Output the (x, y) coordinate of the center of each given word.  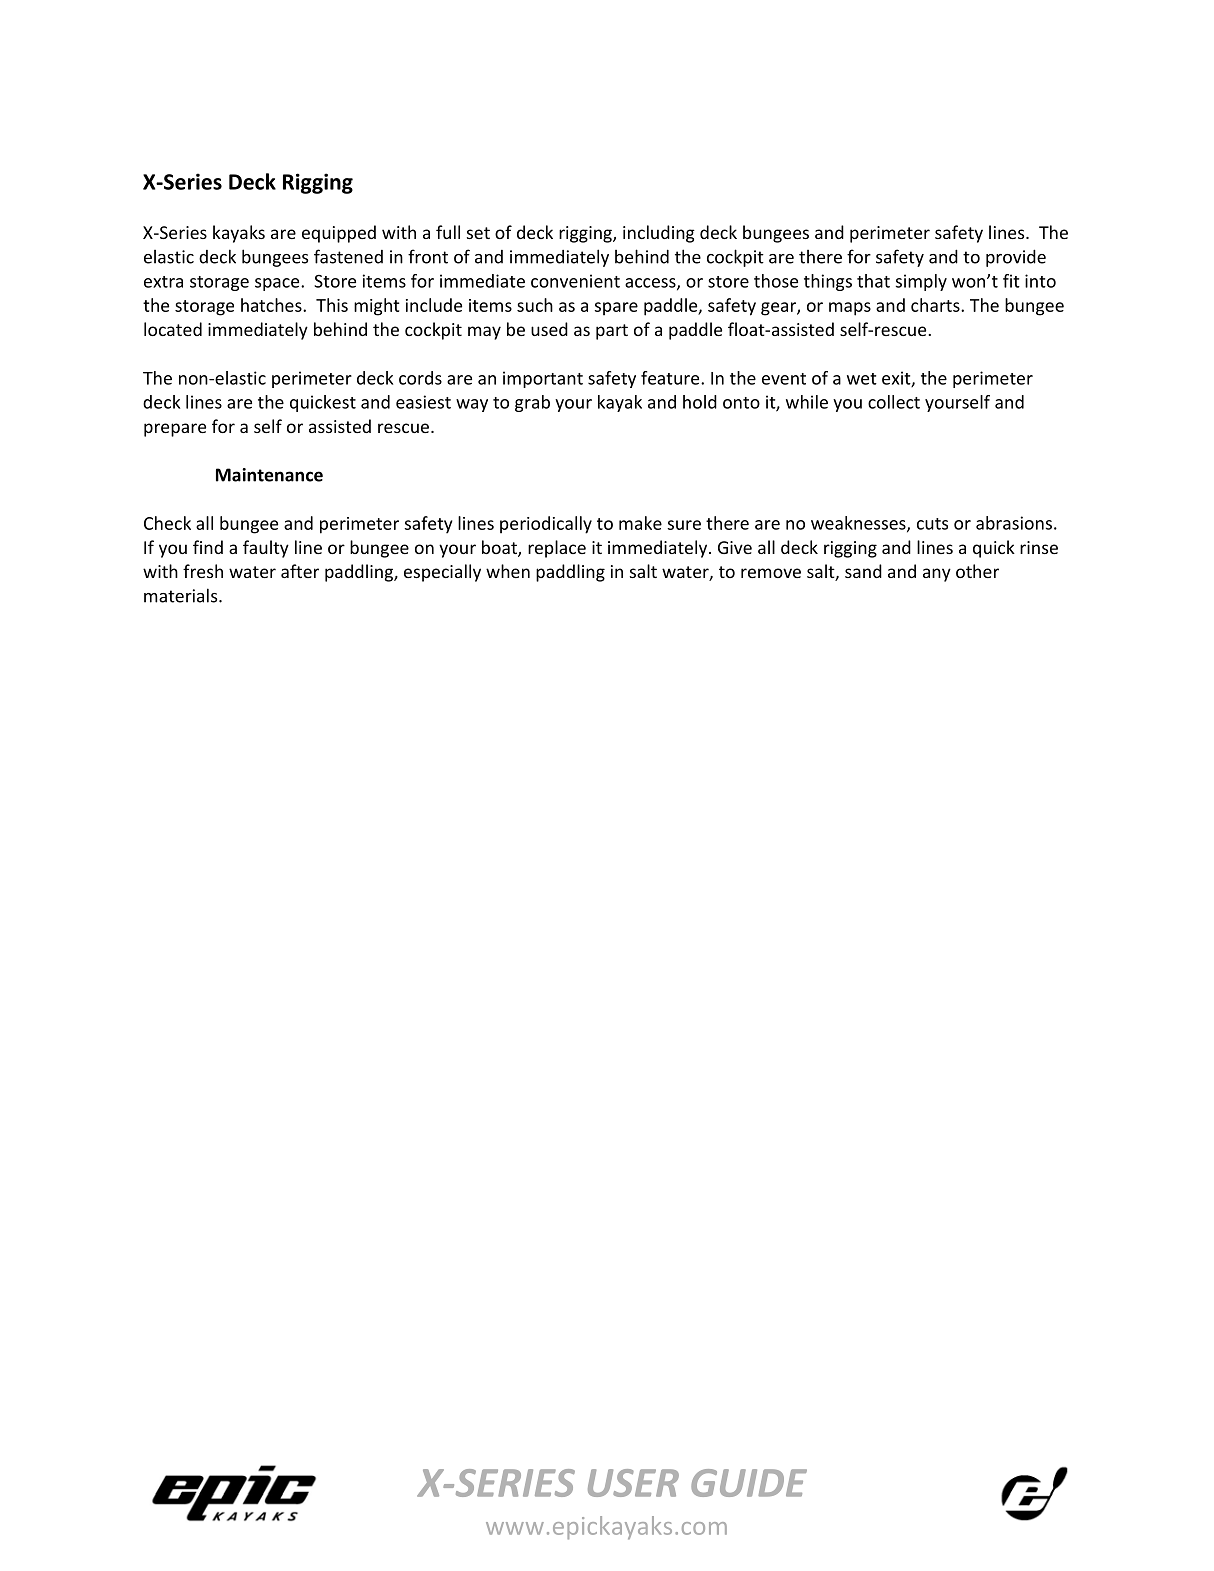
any (937, 575)
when (508, 571)
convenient (575, 281)
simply (921, 282)
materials (182, 595)
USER (633, 1483)
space (278, 284)
